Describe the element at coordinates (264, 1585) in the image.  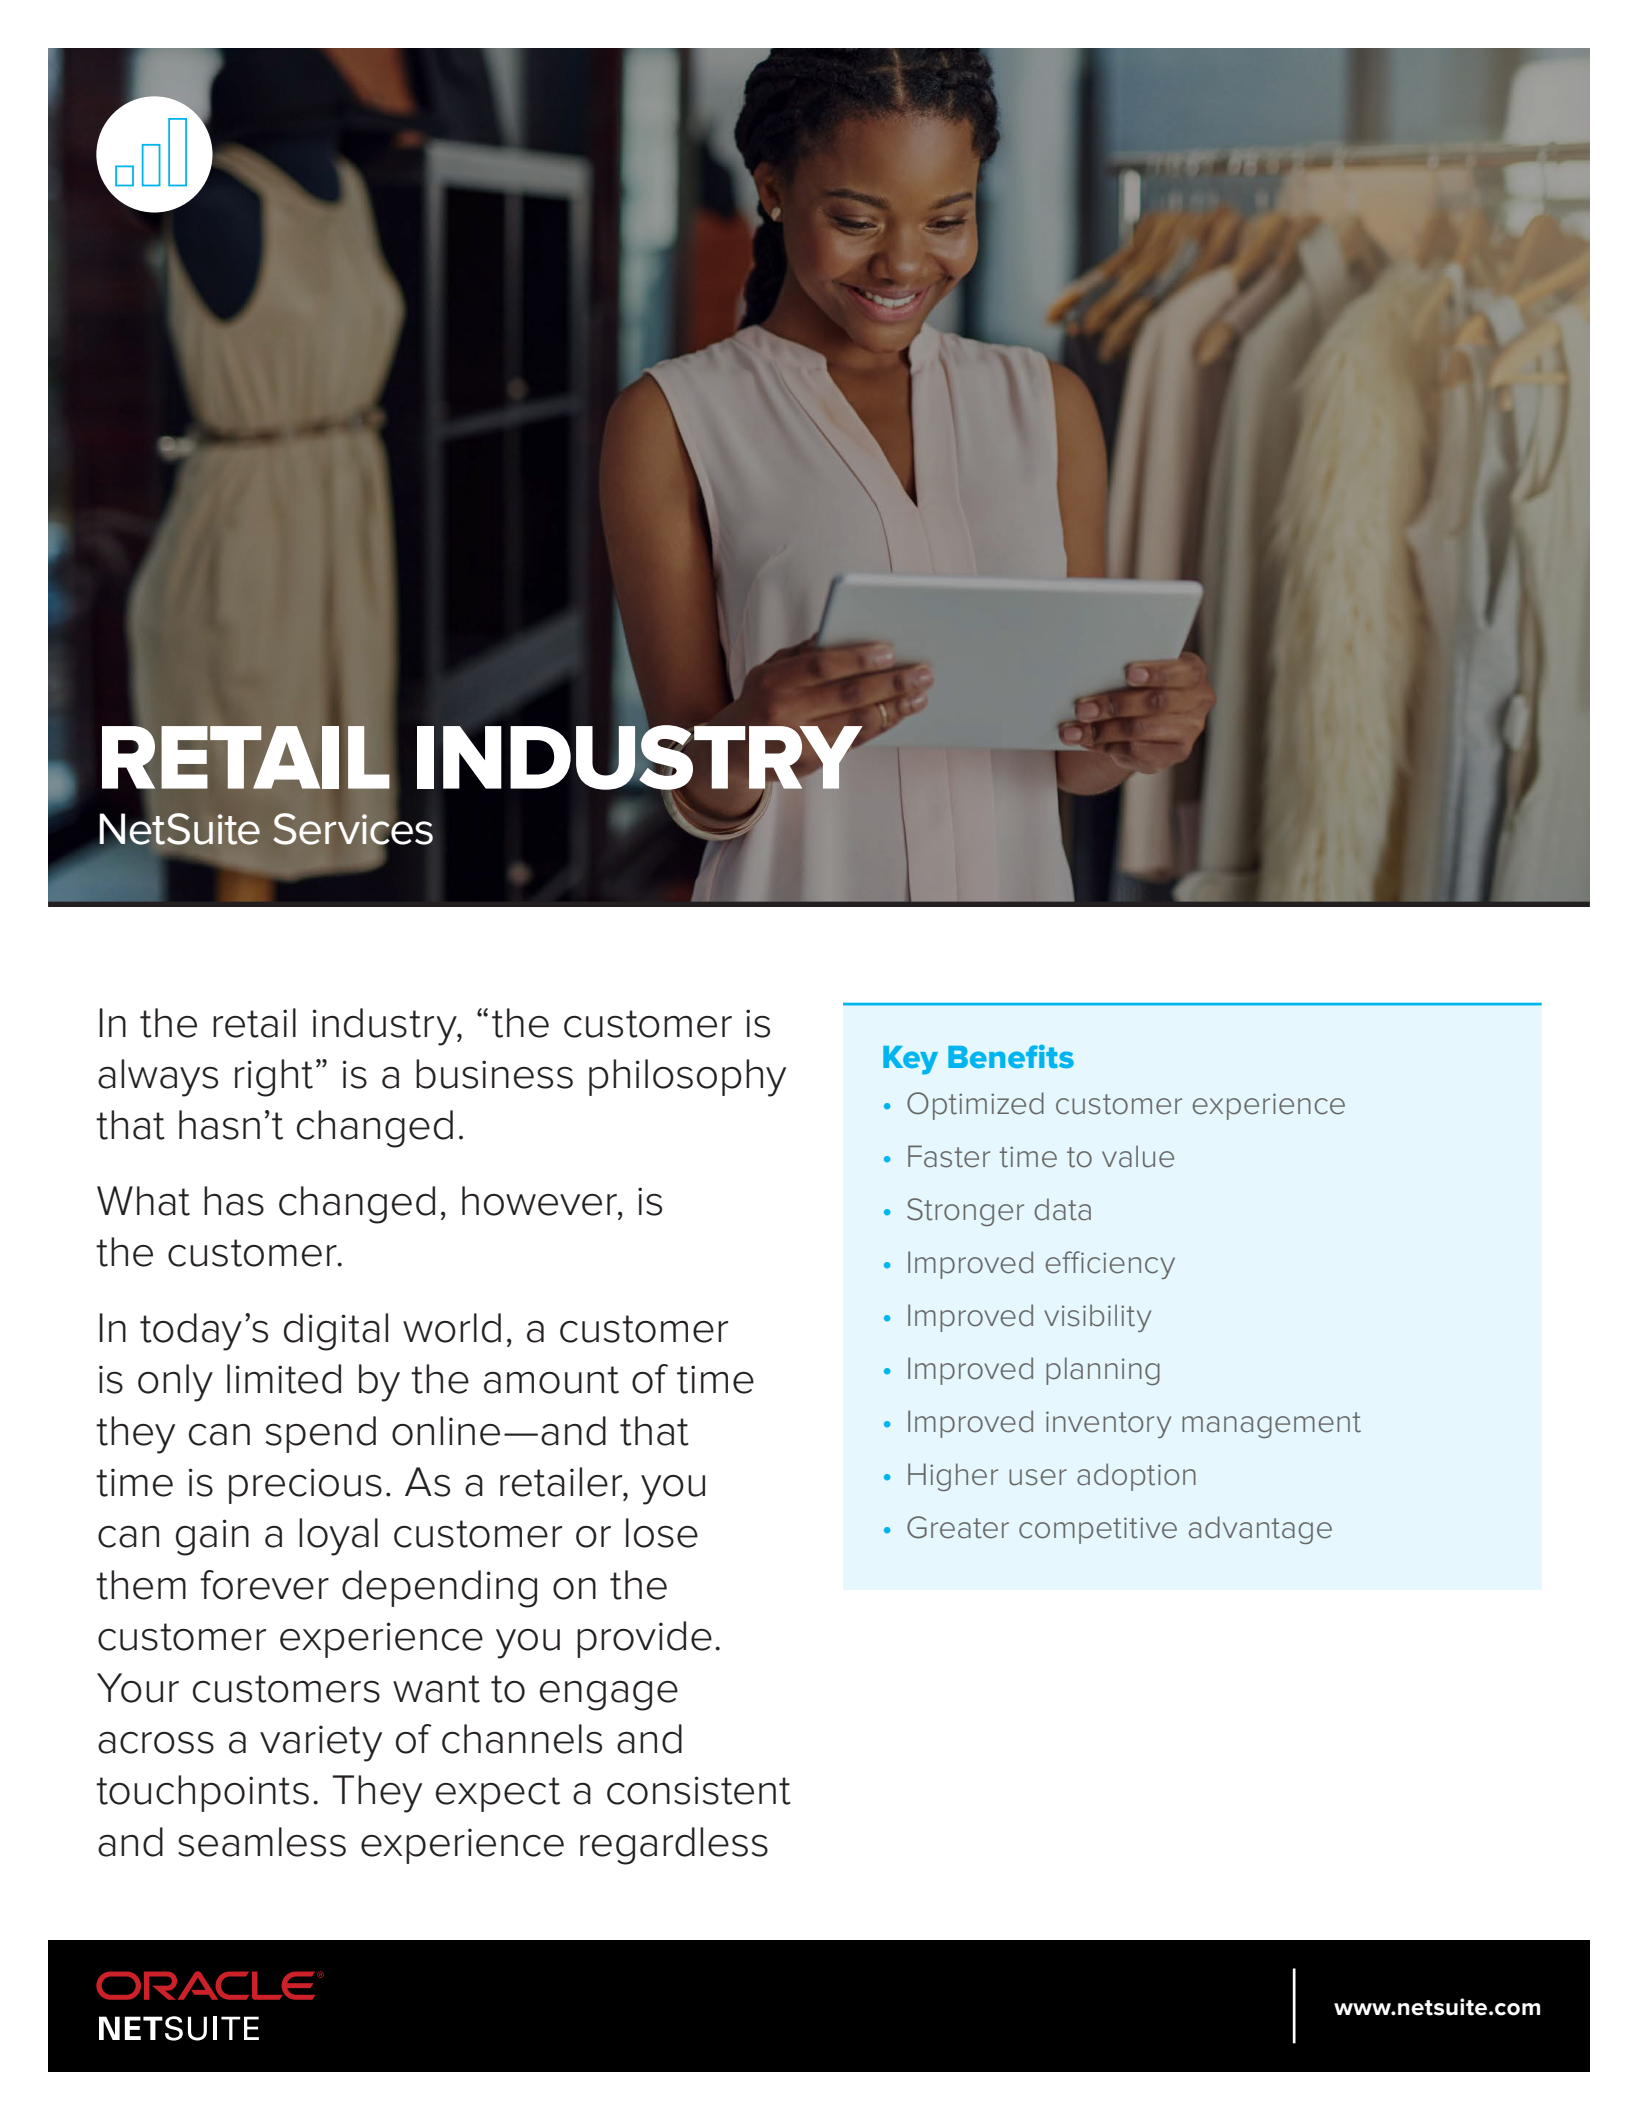
I see `forever` at that location.
